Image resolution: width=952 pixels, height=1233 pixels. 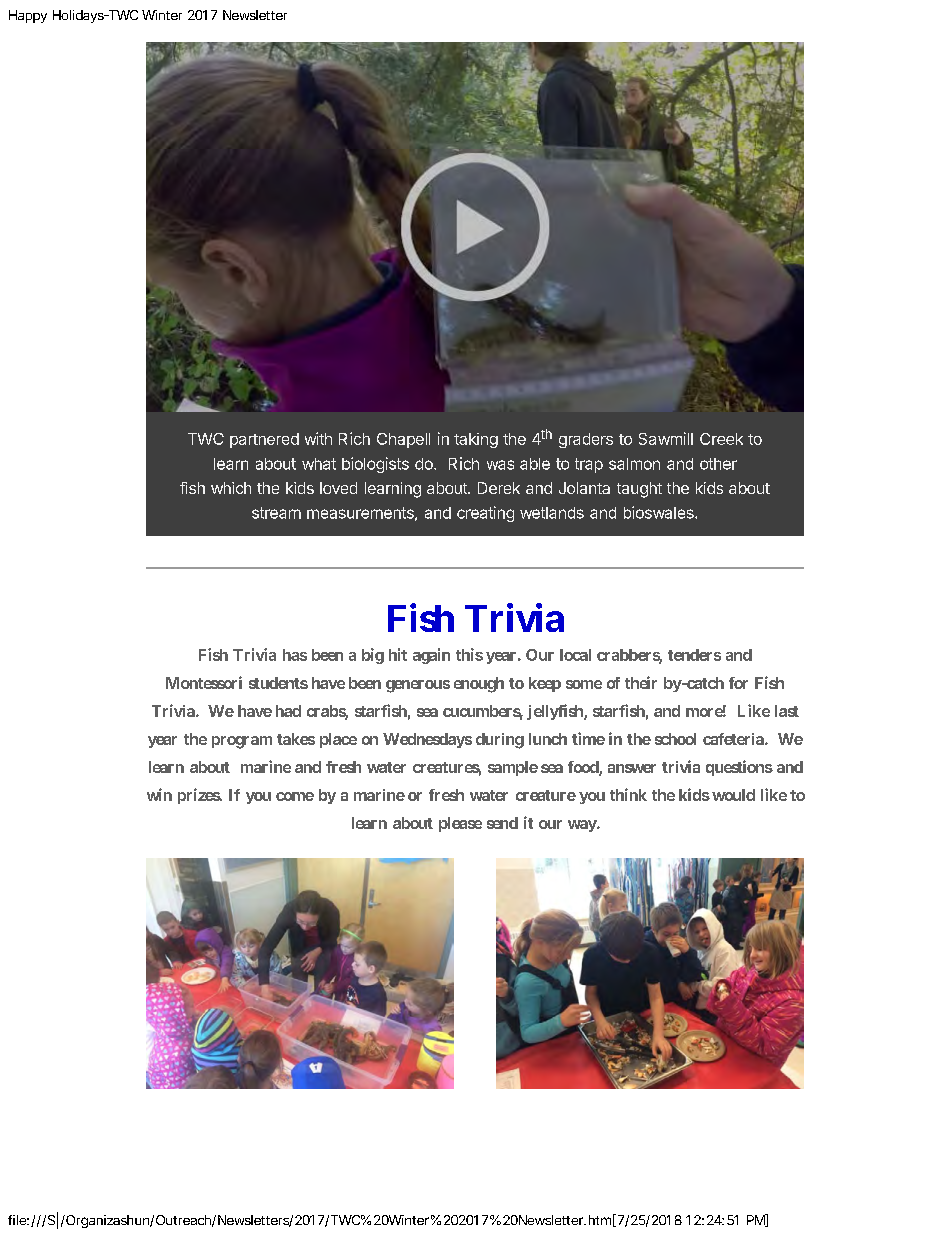 What do you see at coordinates (264, 440) in the screenshot?
I see `partnered` at bounding box center [264, 440].
